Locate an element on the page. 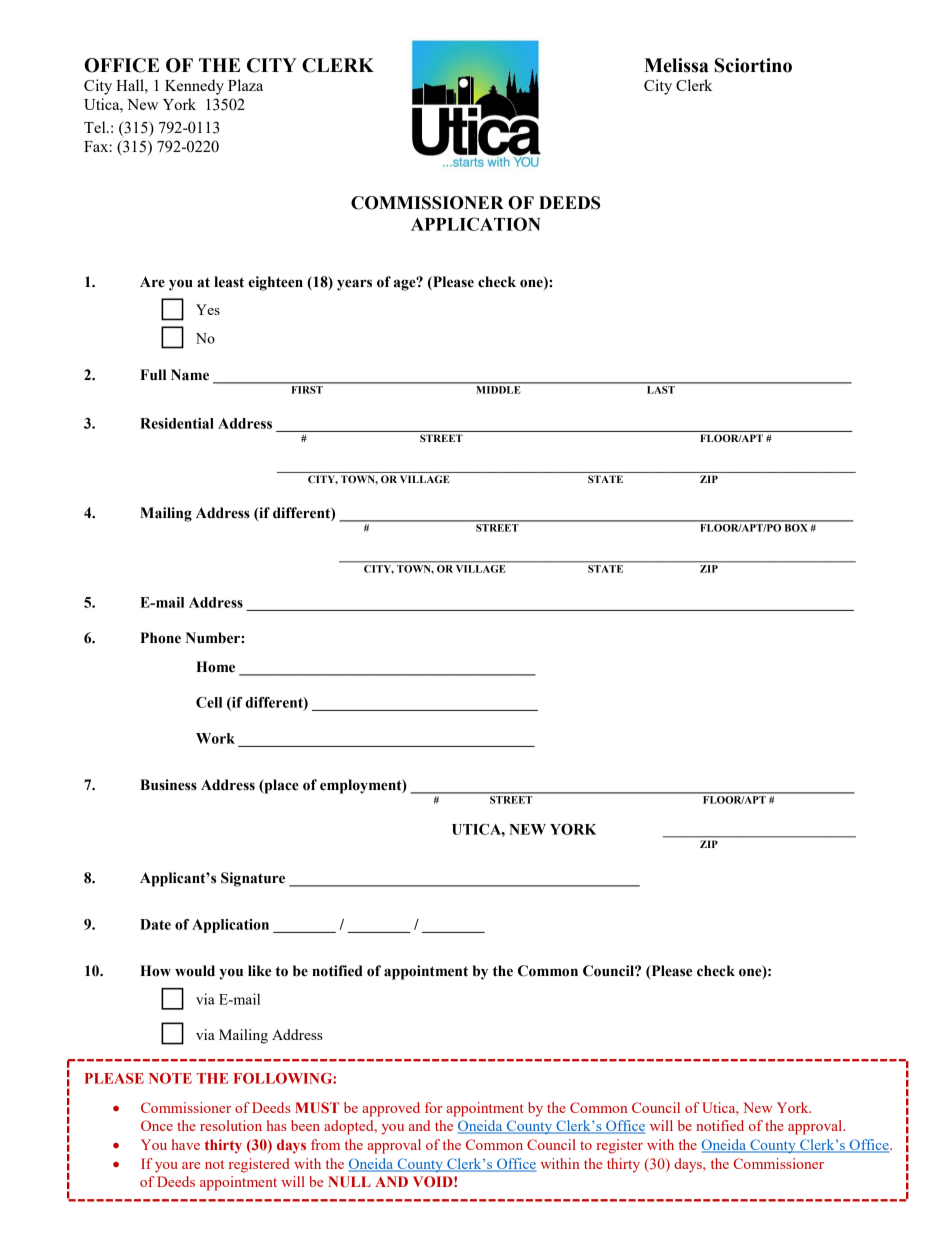 This image has width=952, height=1233. Cell is located at coordinates (209, 702).
